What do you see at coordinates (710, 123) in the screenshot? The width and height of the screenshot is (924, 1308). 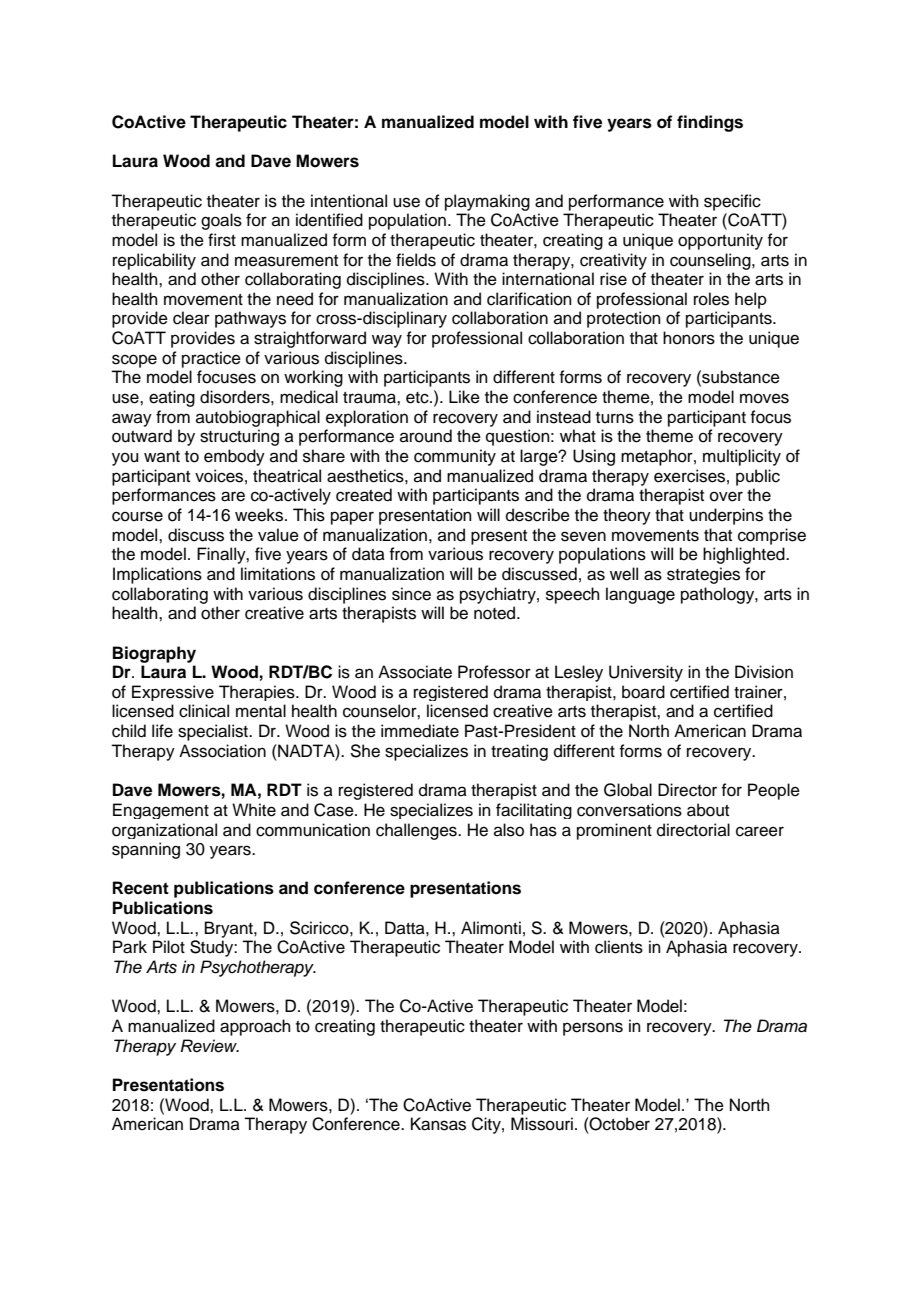 I see `findings` at bounding box center [710, 123].
